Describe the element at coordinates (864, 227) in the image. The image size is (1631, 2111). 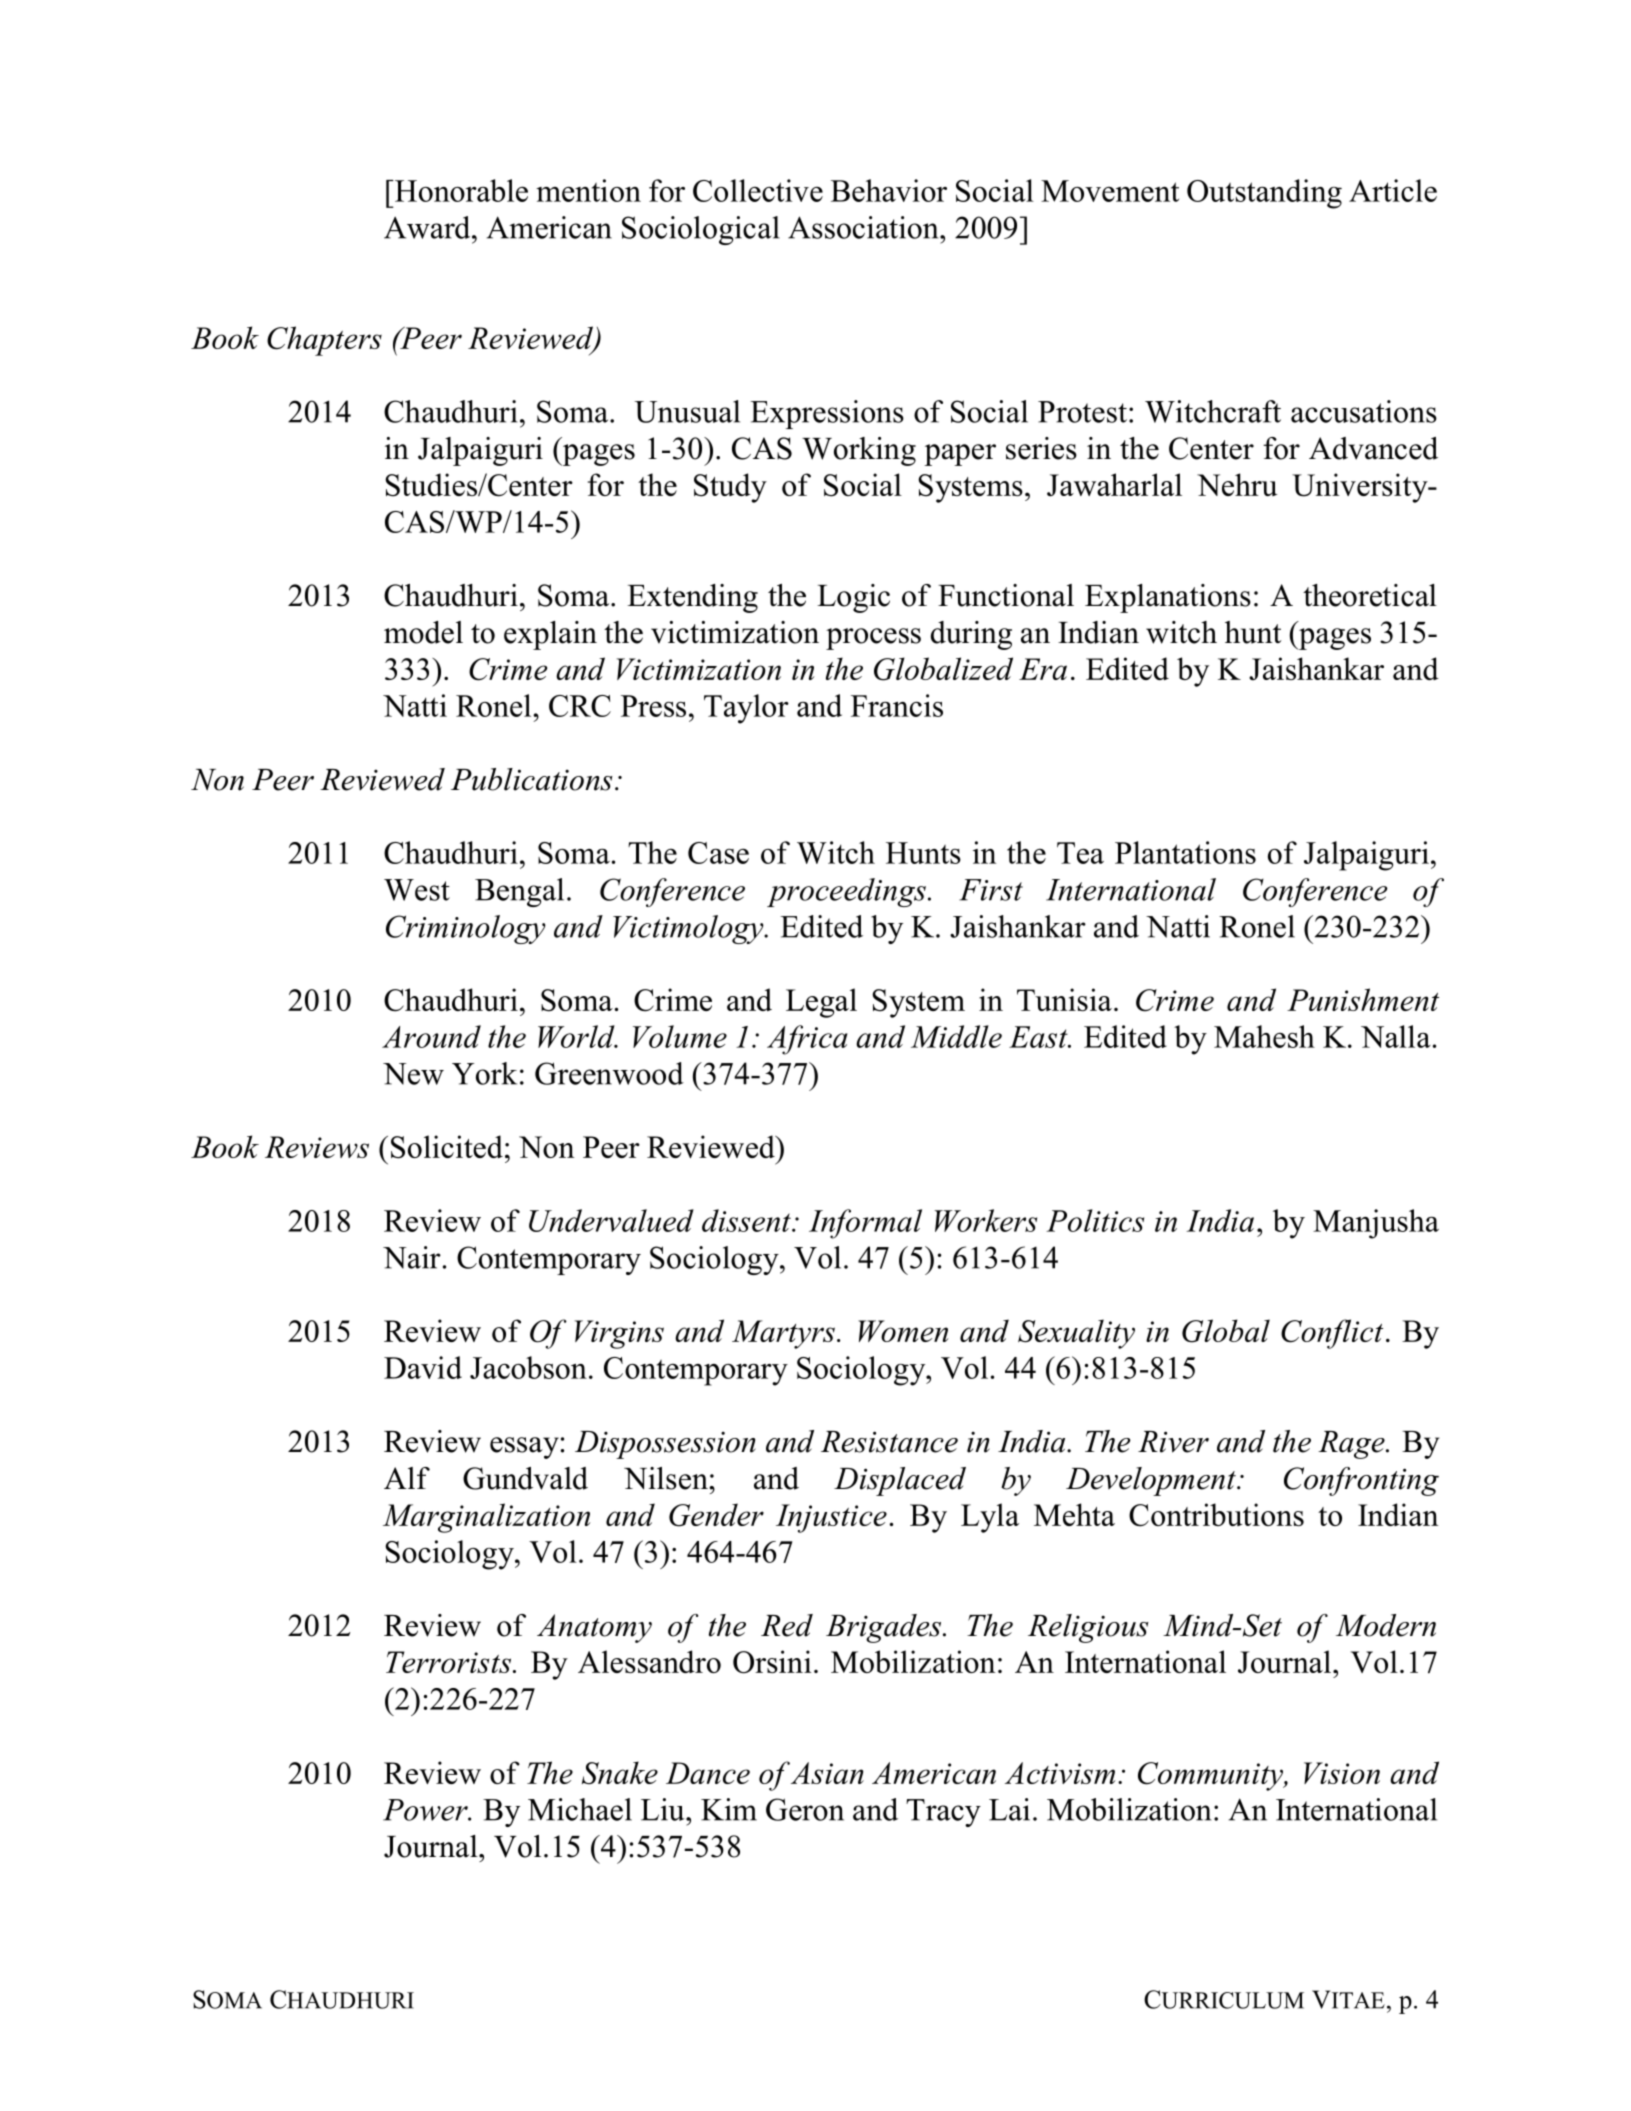
I see `Association` at that location.
